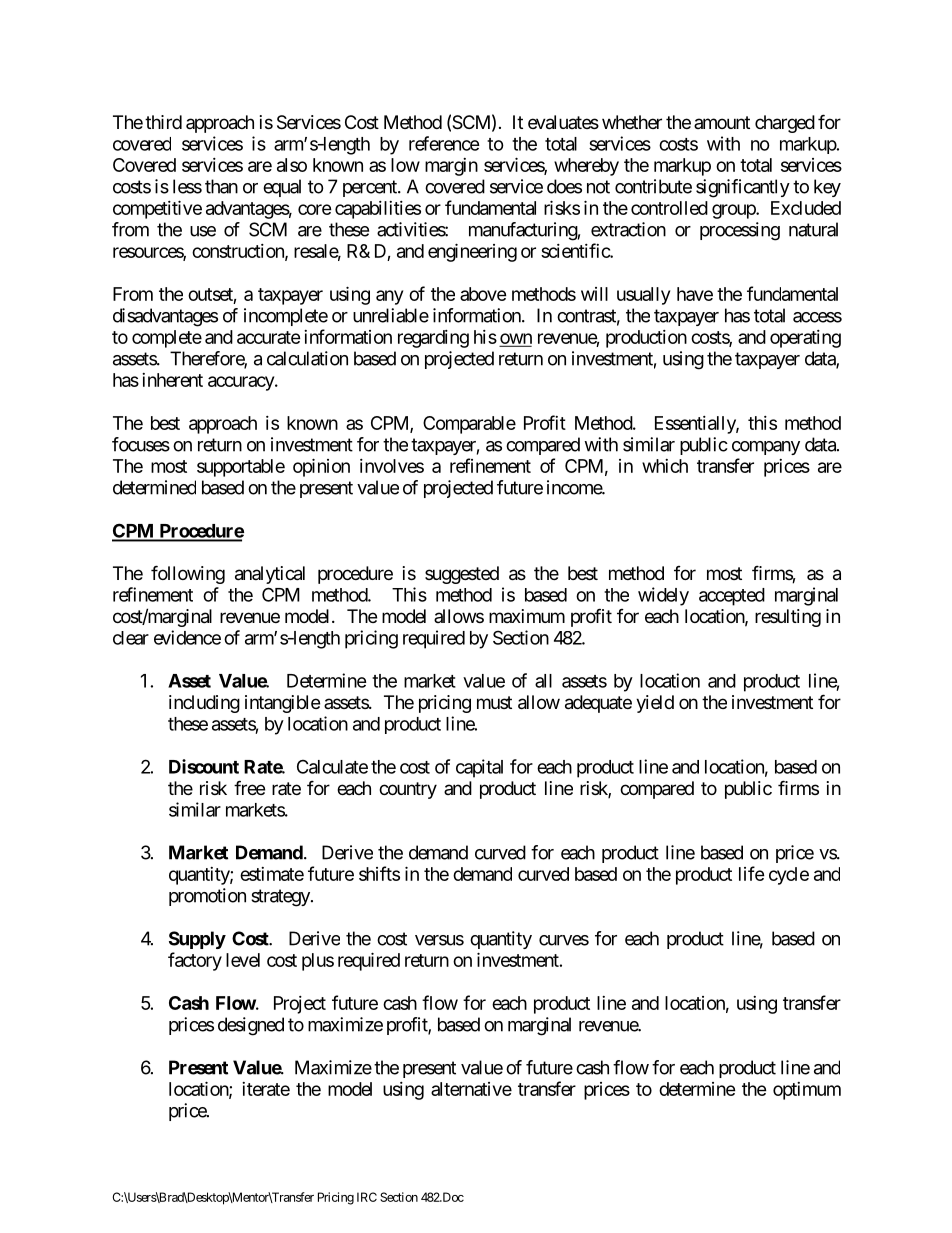 The height and width of the page is (1233, 952). What do you see at coordinates (789, 876) in the page?
I see `cycle` at bounding box center [789, 876].
